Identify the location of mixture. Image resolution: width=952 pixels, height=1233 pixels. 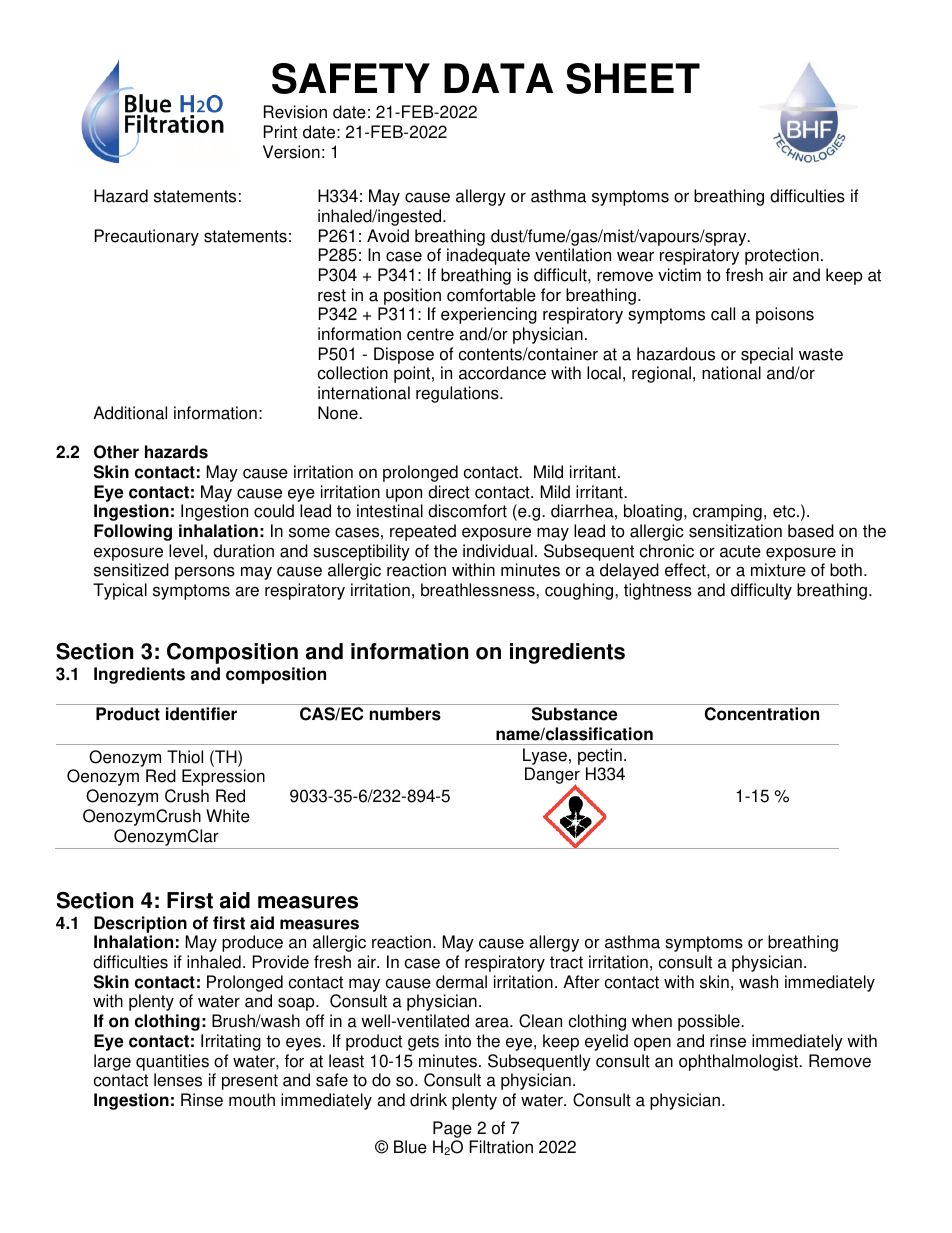
(778, 570).
